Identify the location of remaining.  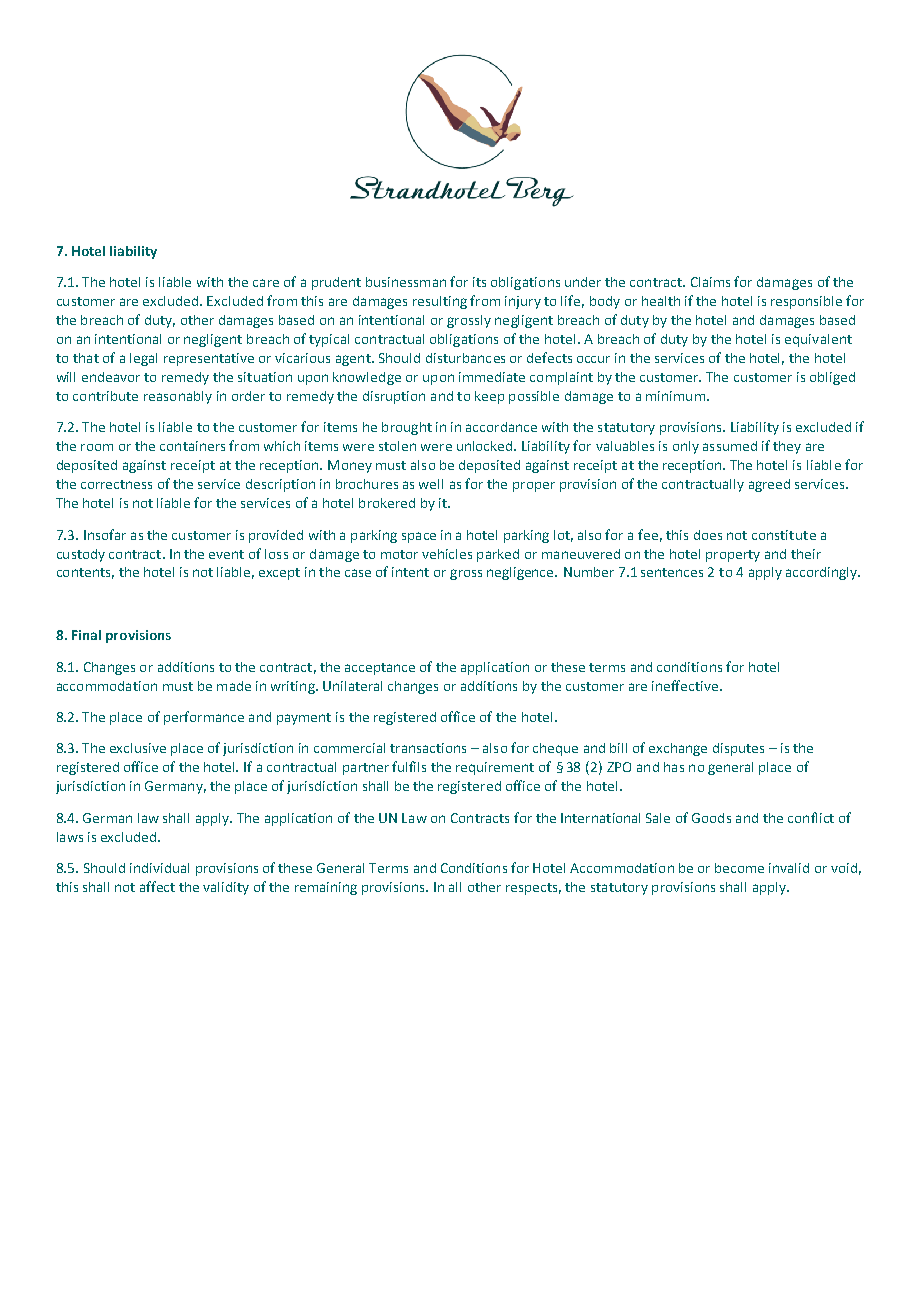
(326, 888).
